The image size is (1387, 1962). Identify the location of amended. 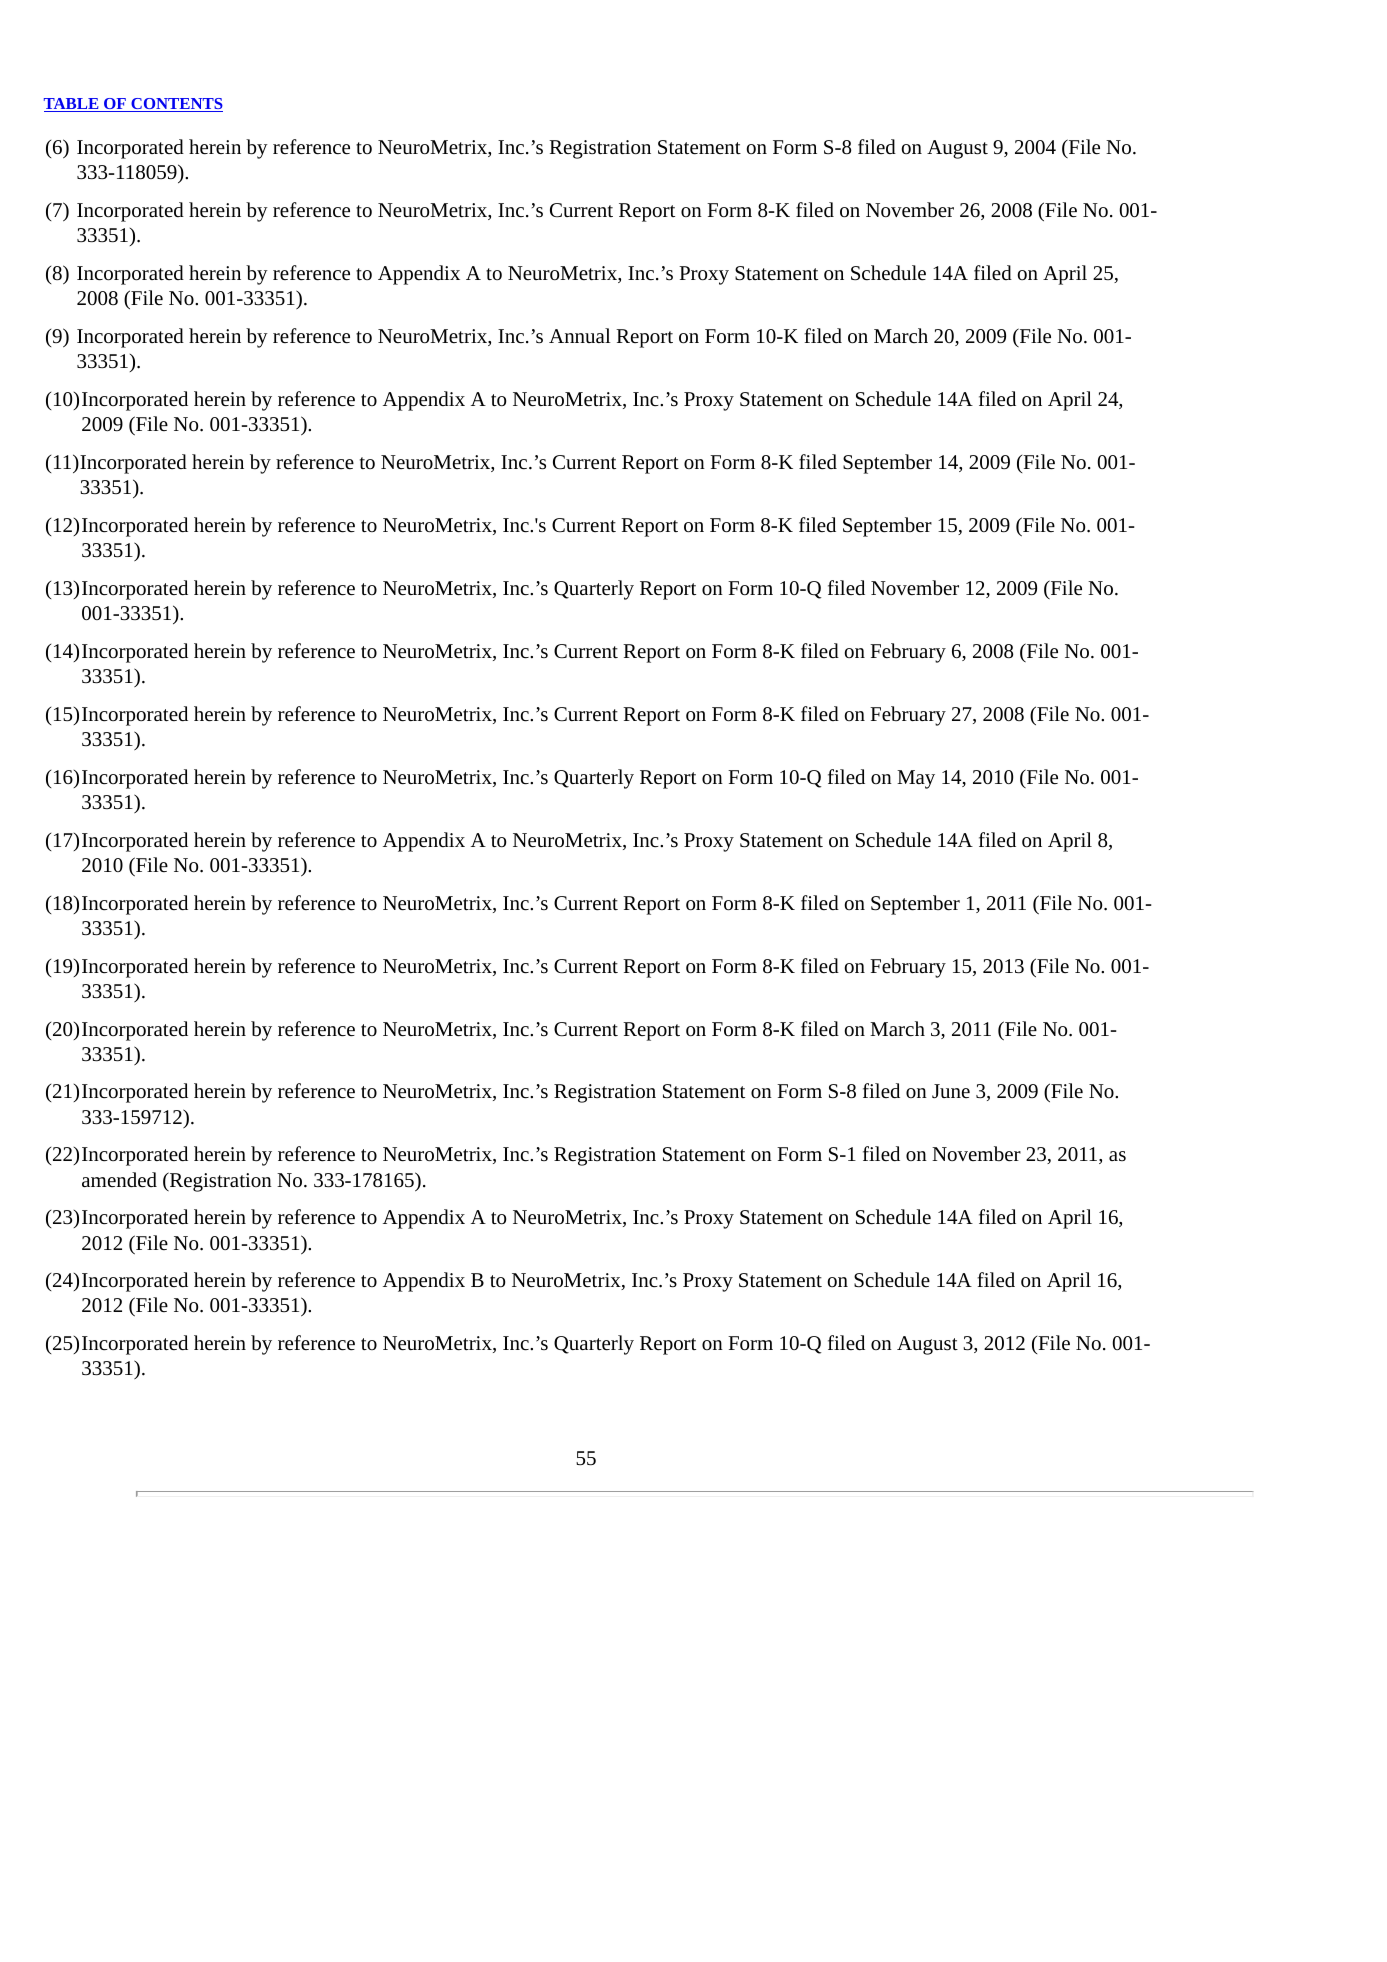
(119, 1179).
